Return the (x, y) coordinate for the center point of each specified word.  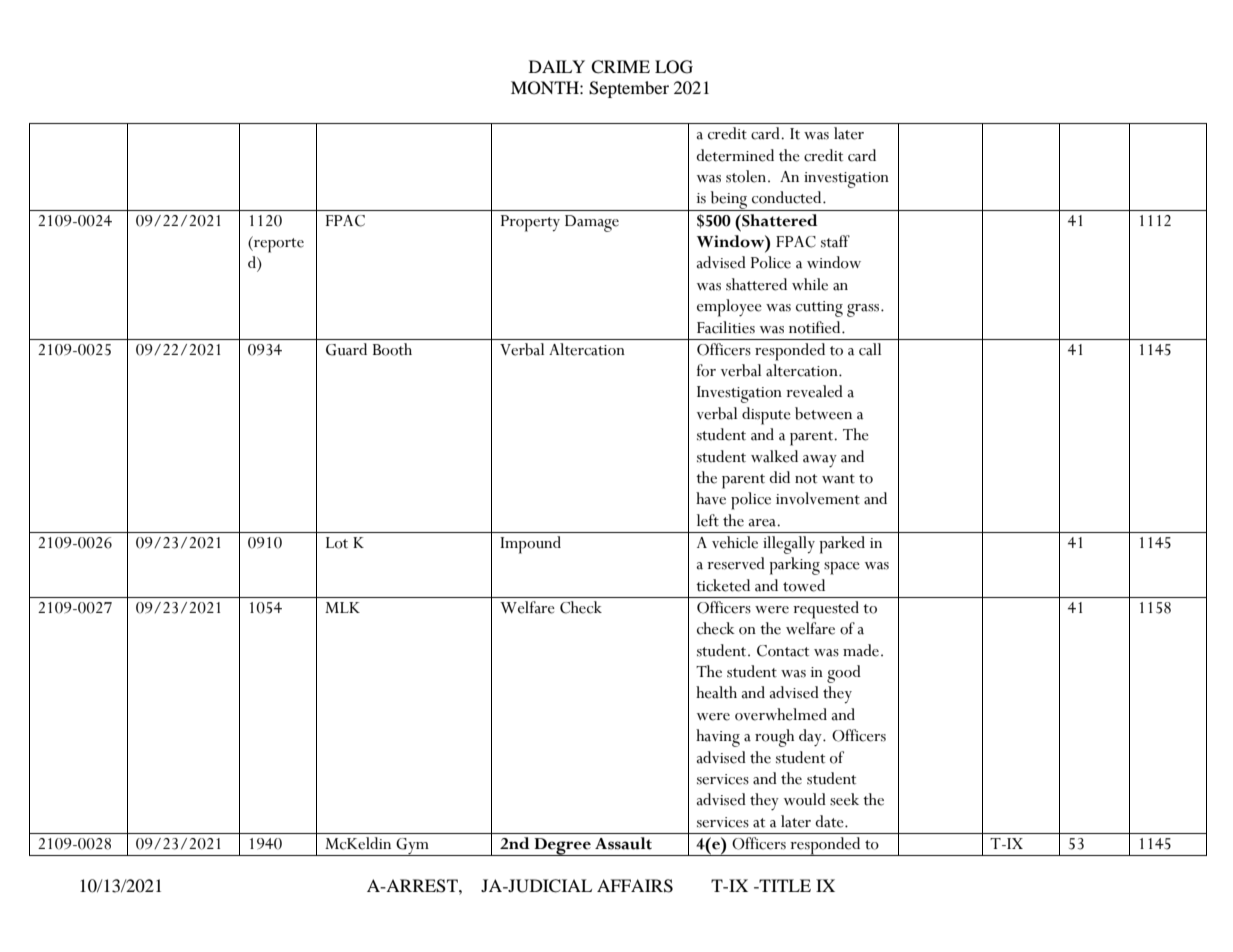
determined (735, 155)
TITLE (784, 885)
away (820, 461)
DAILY (557, 66)
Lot (337, 543)
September (629, 89)
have (711, 498)
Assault (623, 843)
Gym (412, 847)
